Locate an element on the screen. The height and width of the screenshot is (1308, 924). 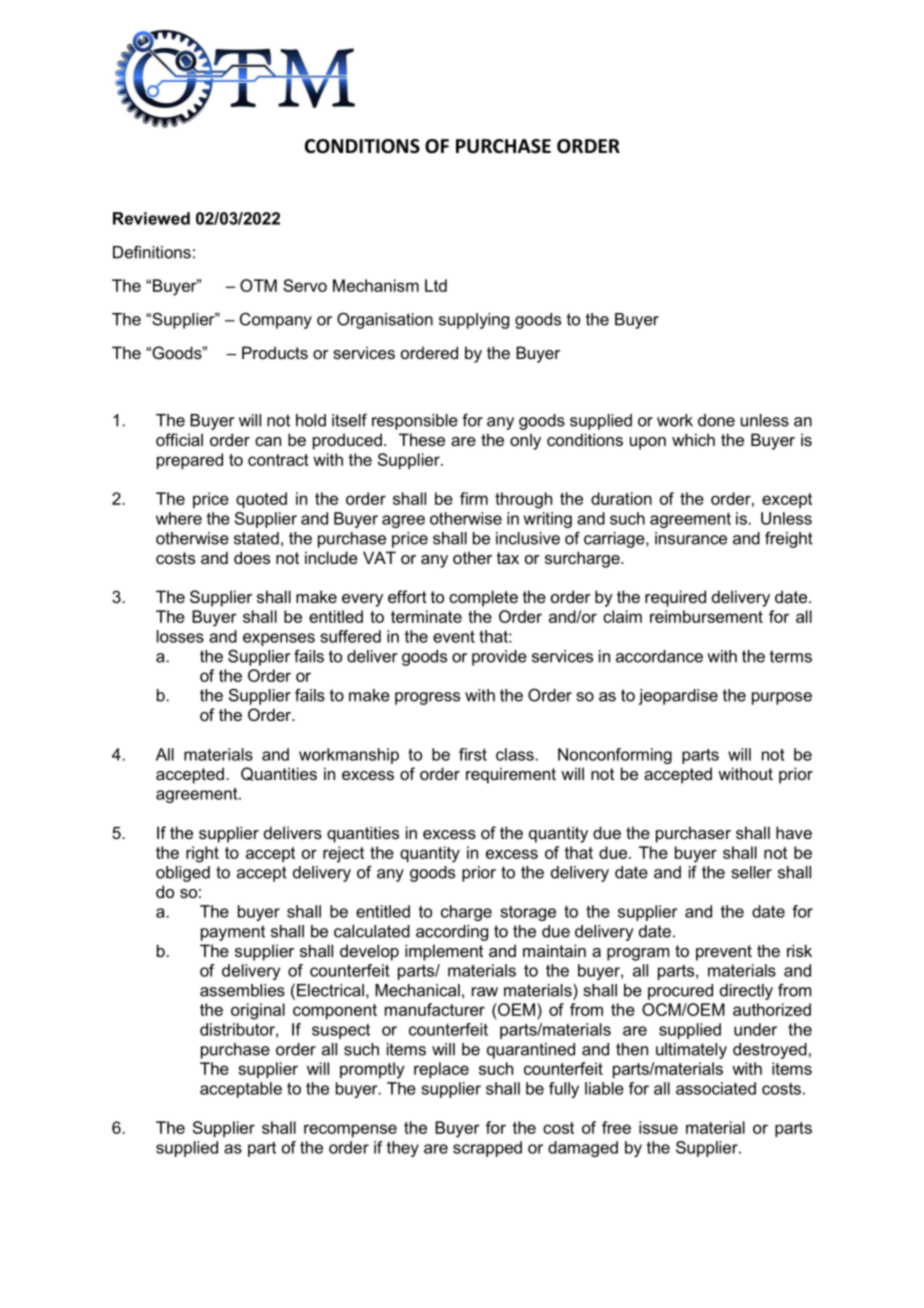
OTM is located at coordinates (258, 285).
